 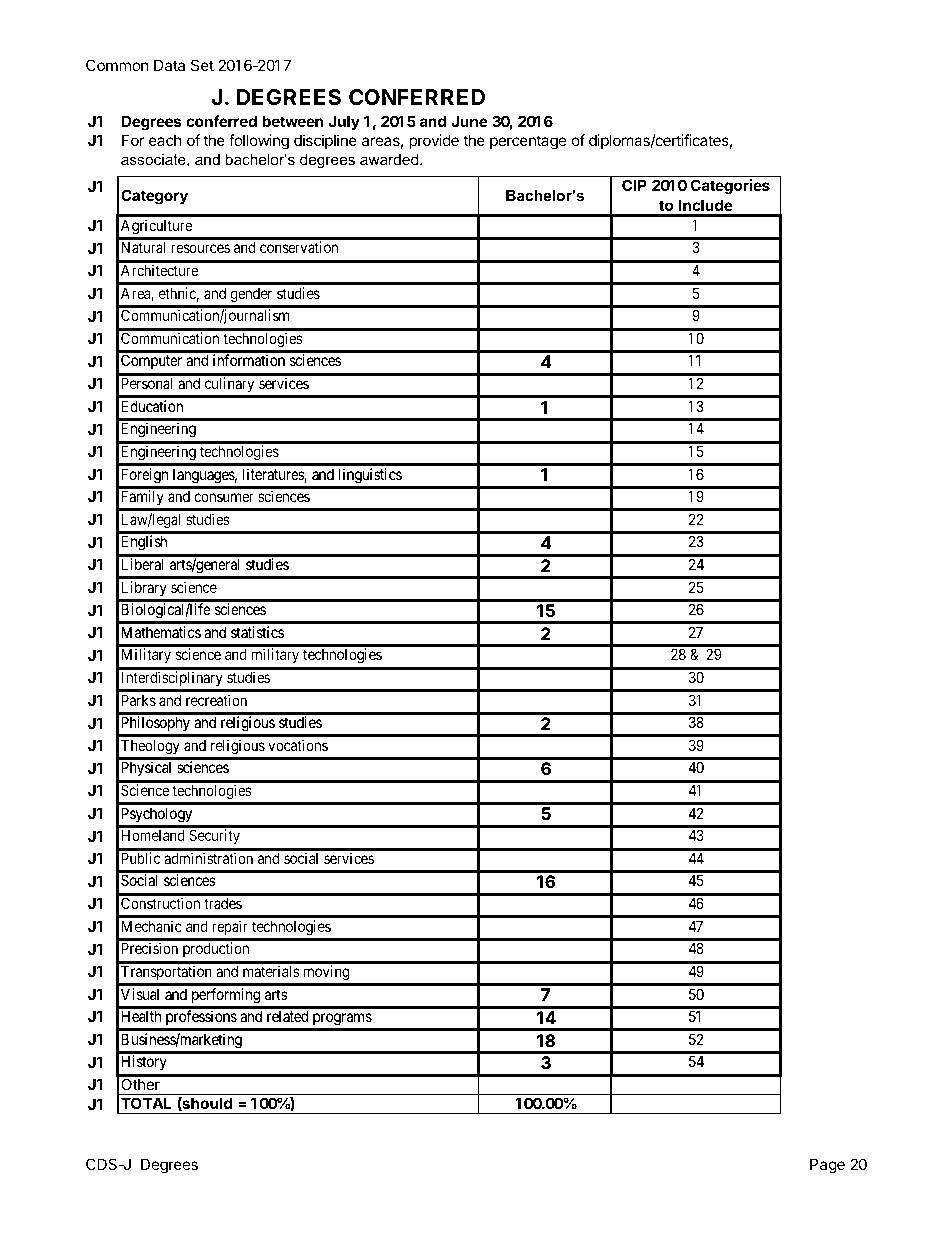 What do you see at coordinates (216, 700) in the image?
I see `recreation` at bounding box center [216, 700].
